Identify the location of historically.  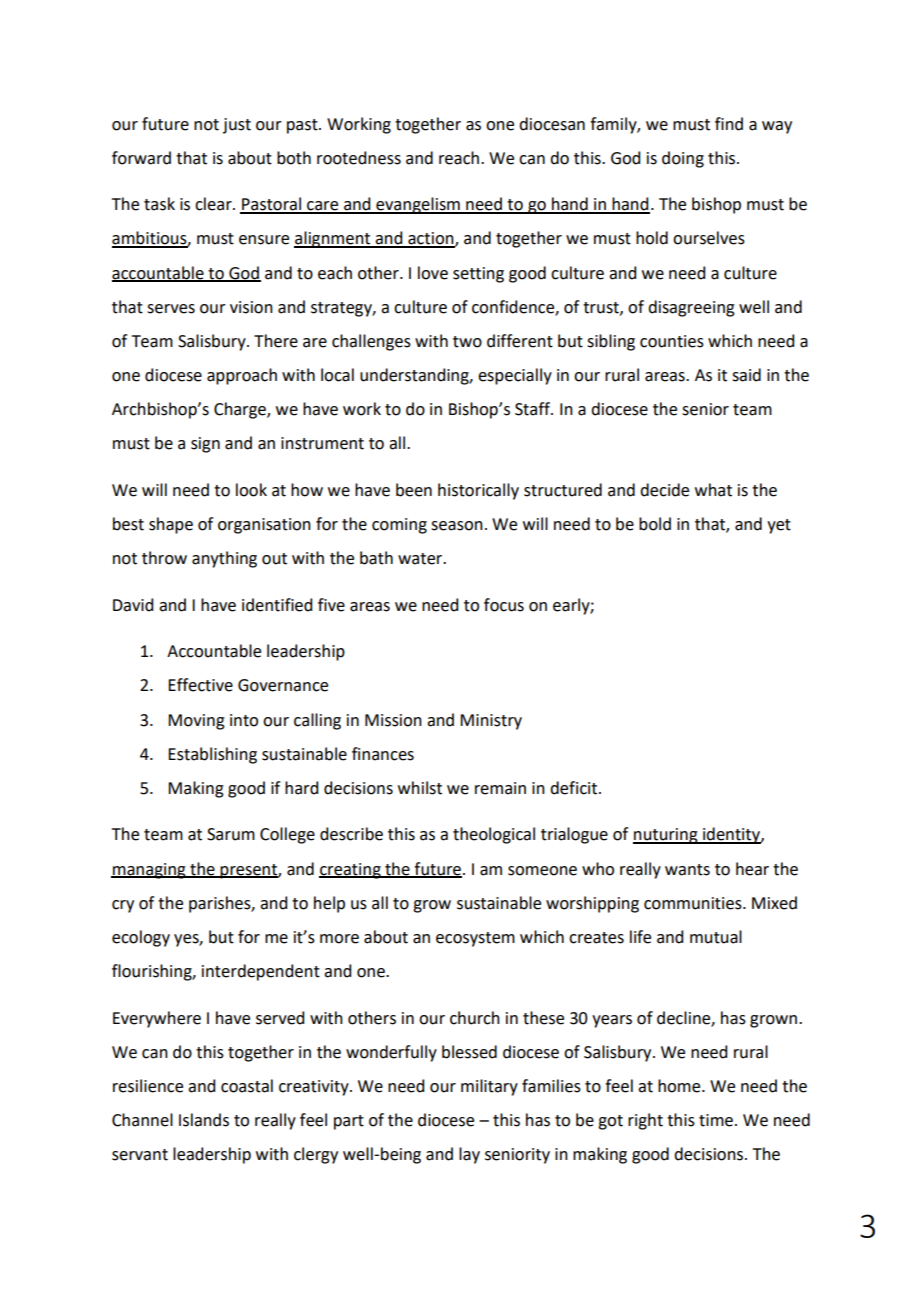
(478, 491).
